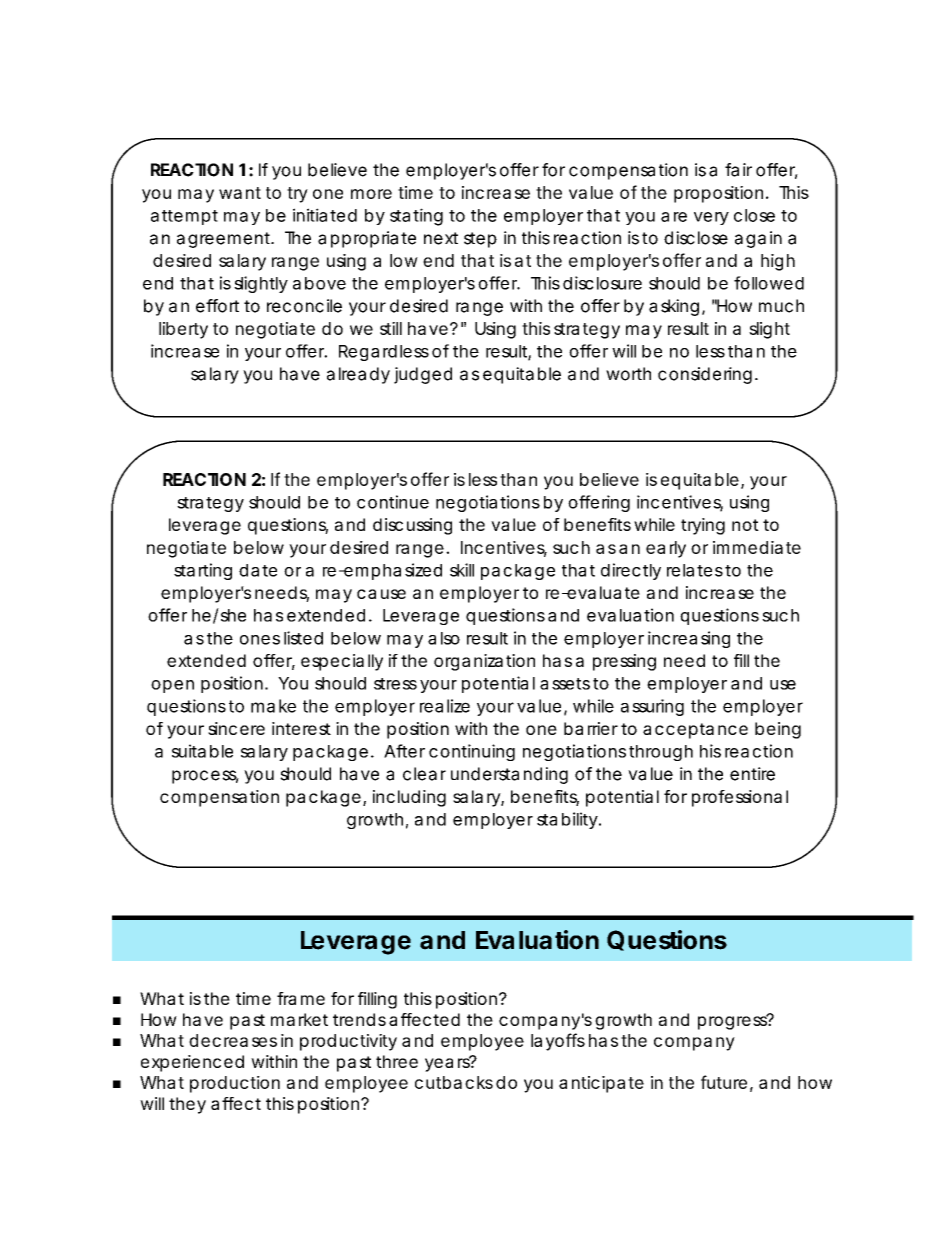  Describe the element at coordinates (235, 1084) in the page. I see `production` at that location.
